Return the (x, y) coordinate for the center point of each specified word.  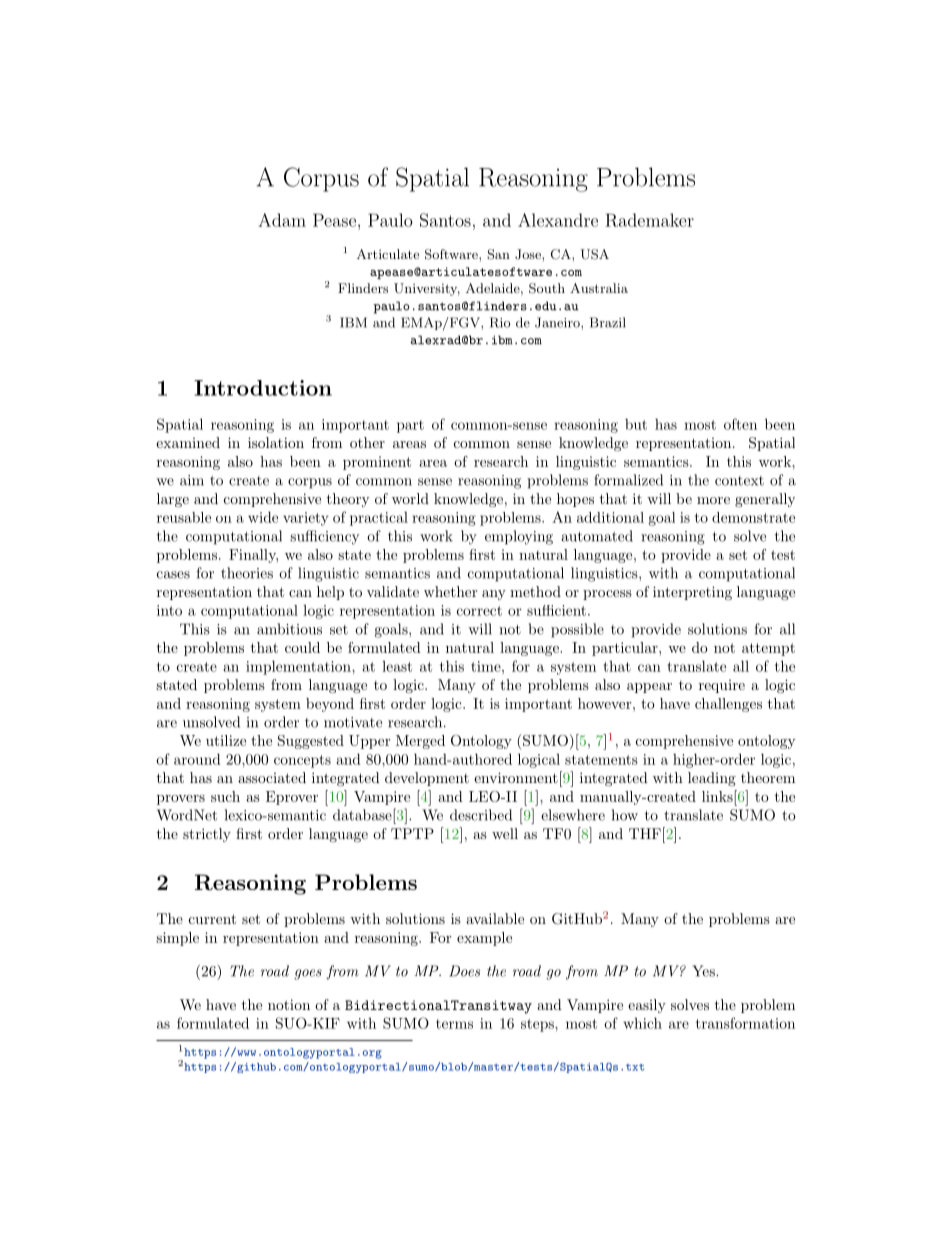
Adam (282, 220)
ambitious (289, 629)
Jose (529, 254)
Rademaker (649, 220)
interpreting (692, 593)
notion (289, 1004)
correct (479, 611)
